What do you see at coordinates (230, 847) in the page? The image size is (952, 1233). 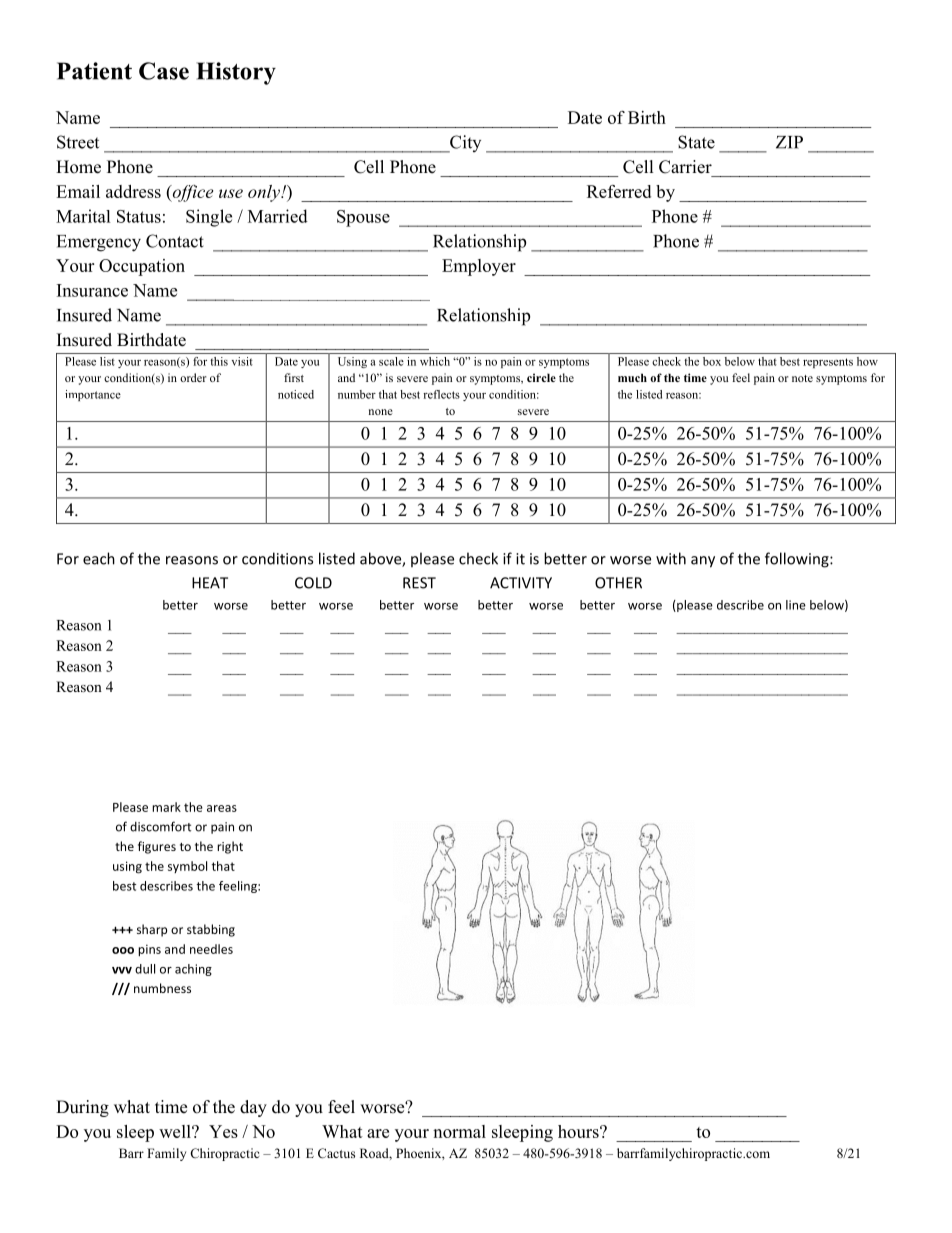 I see `right` at bounding box center [230, 847].
